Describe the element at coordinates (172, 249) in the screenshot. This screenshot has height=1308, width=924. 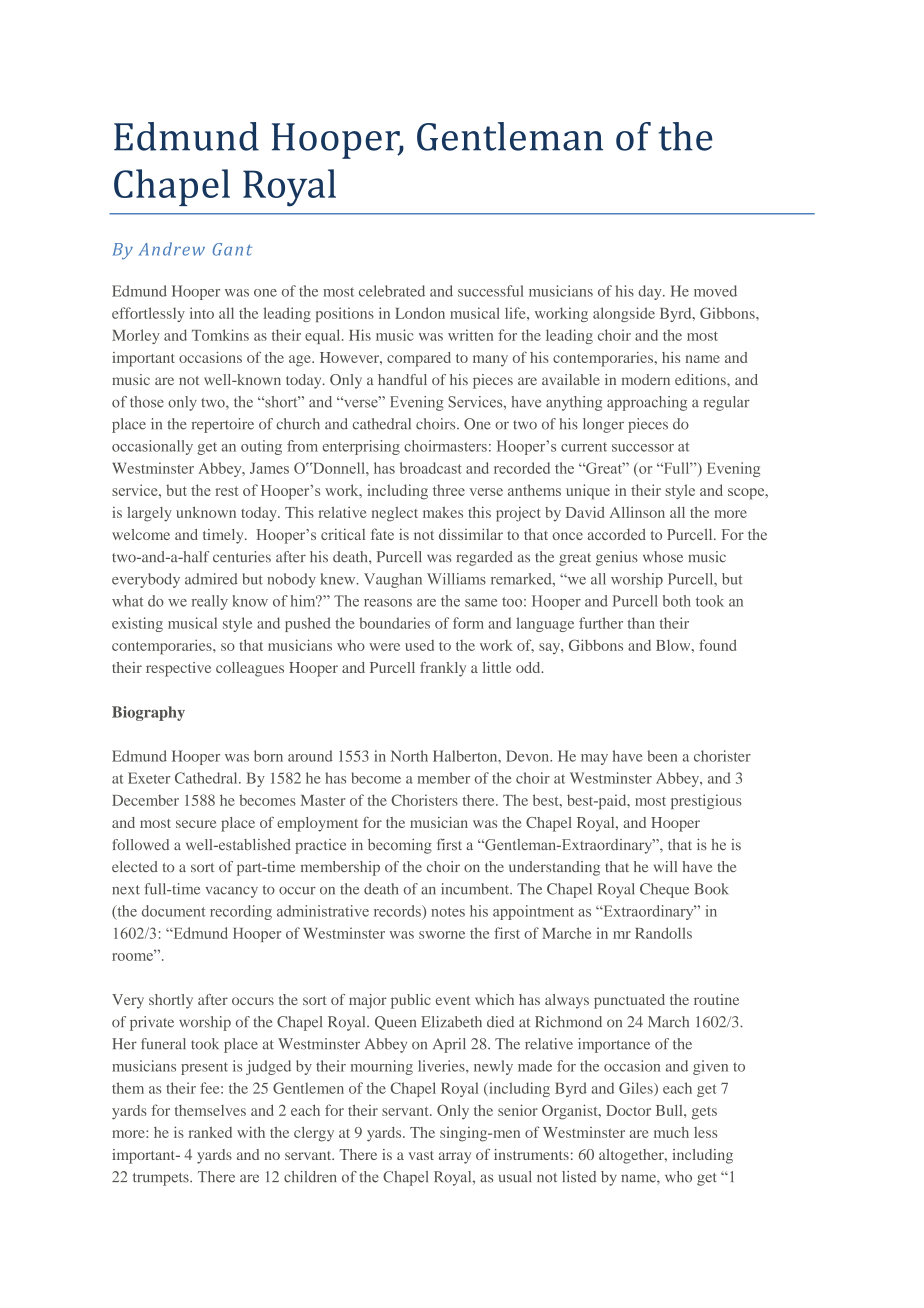
I see `Andrew` at that location.
